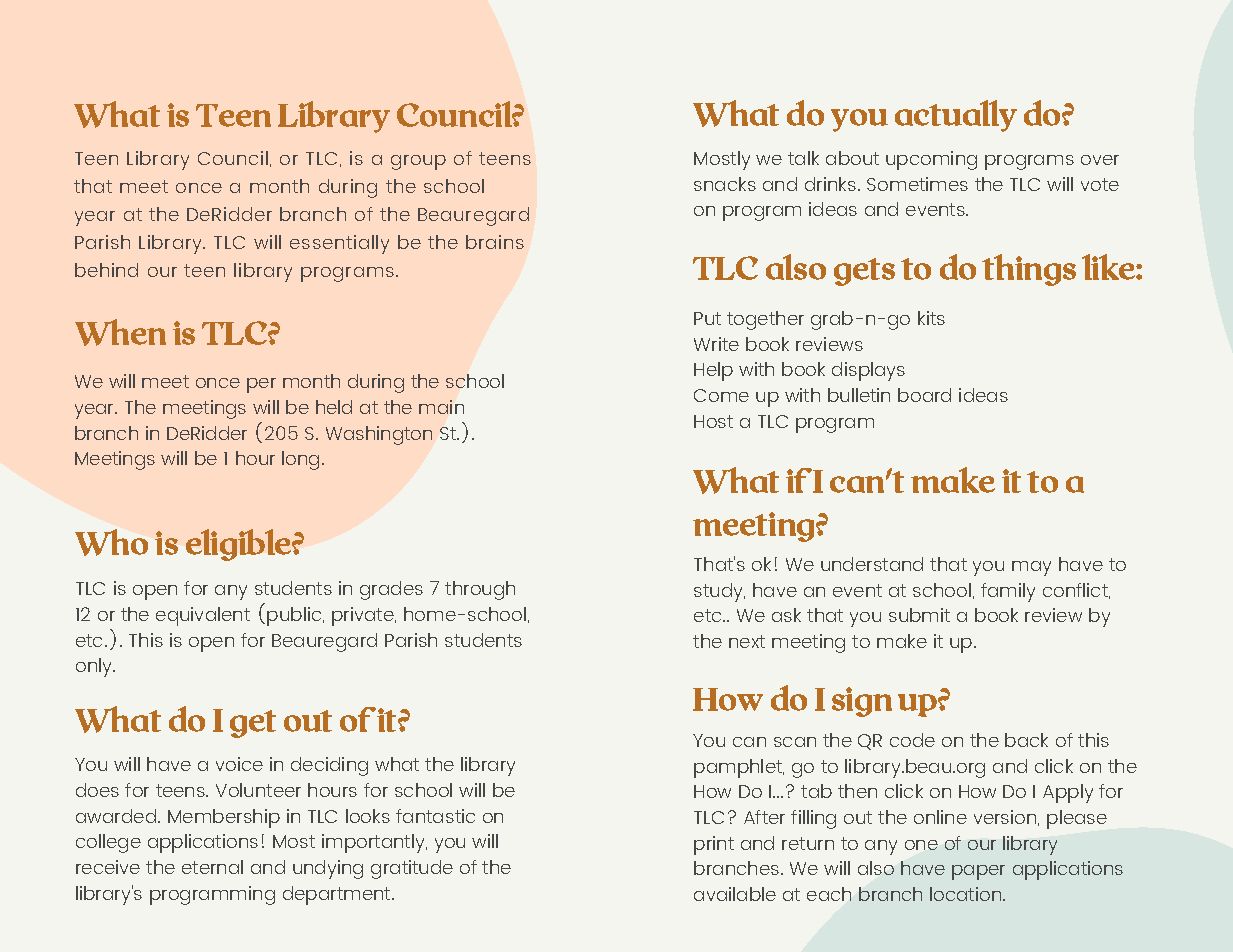 This page has width=1233, height=952. Describe the element at coordinates (714, 845) in the page. I see `print` at that location.
